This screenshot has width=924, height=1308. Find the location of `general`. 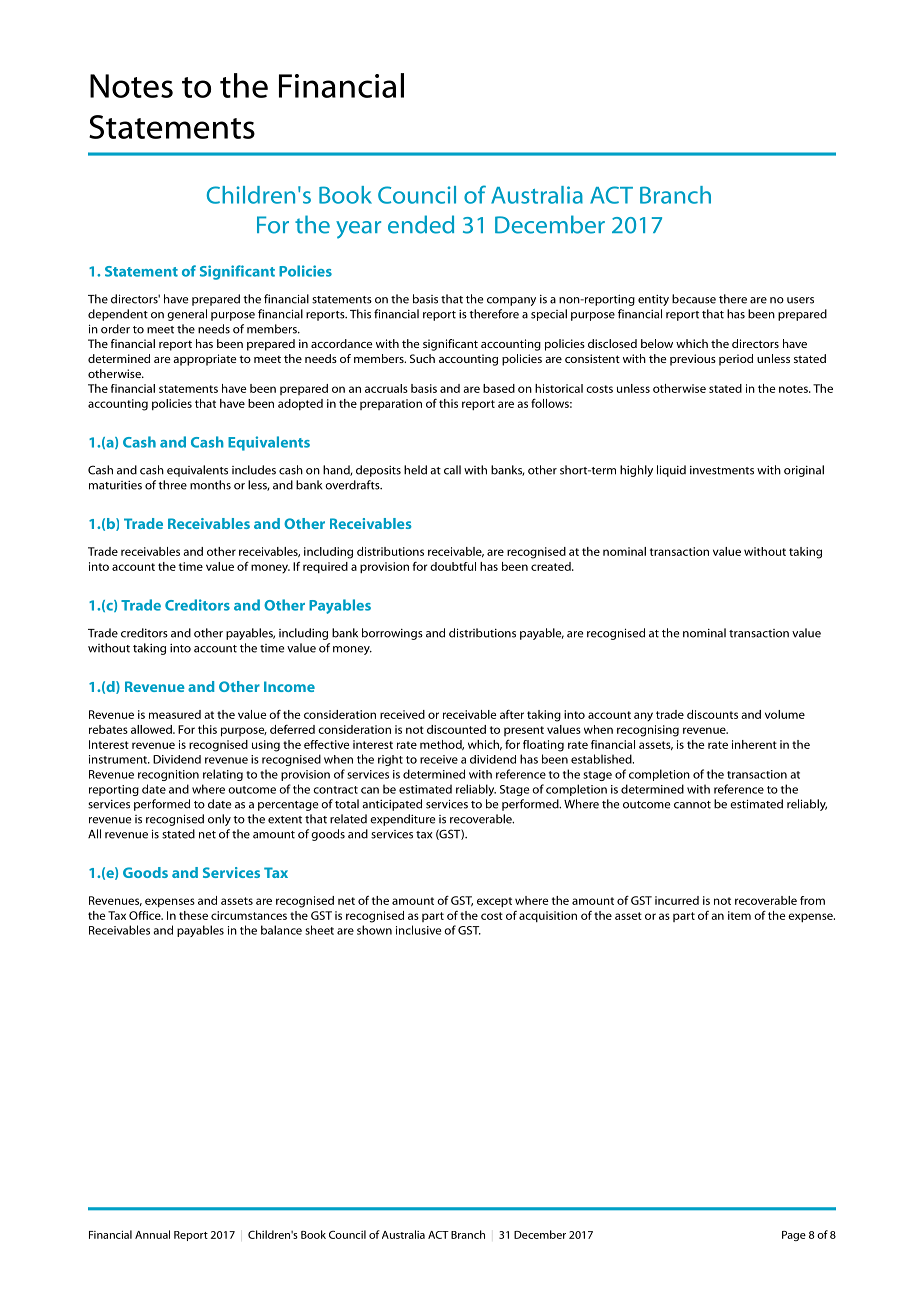

general is located at coordinates (187, 315).
